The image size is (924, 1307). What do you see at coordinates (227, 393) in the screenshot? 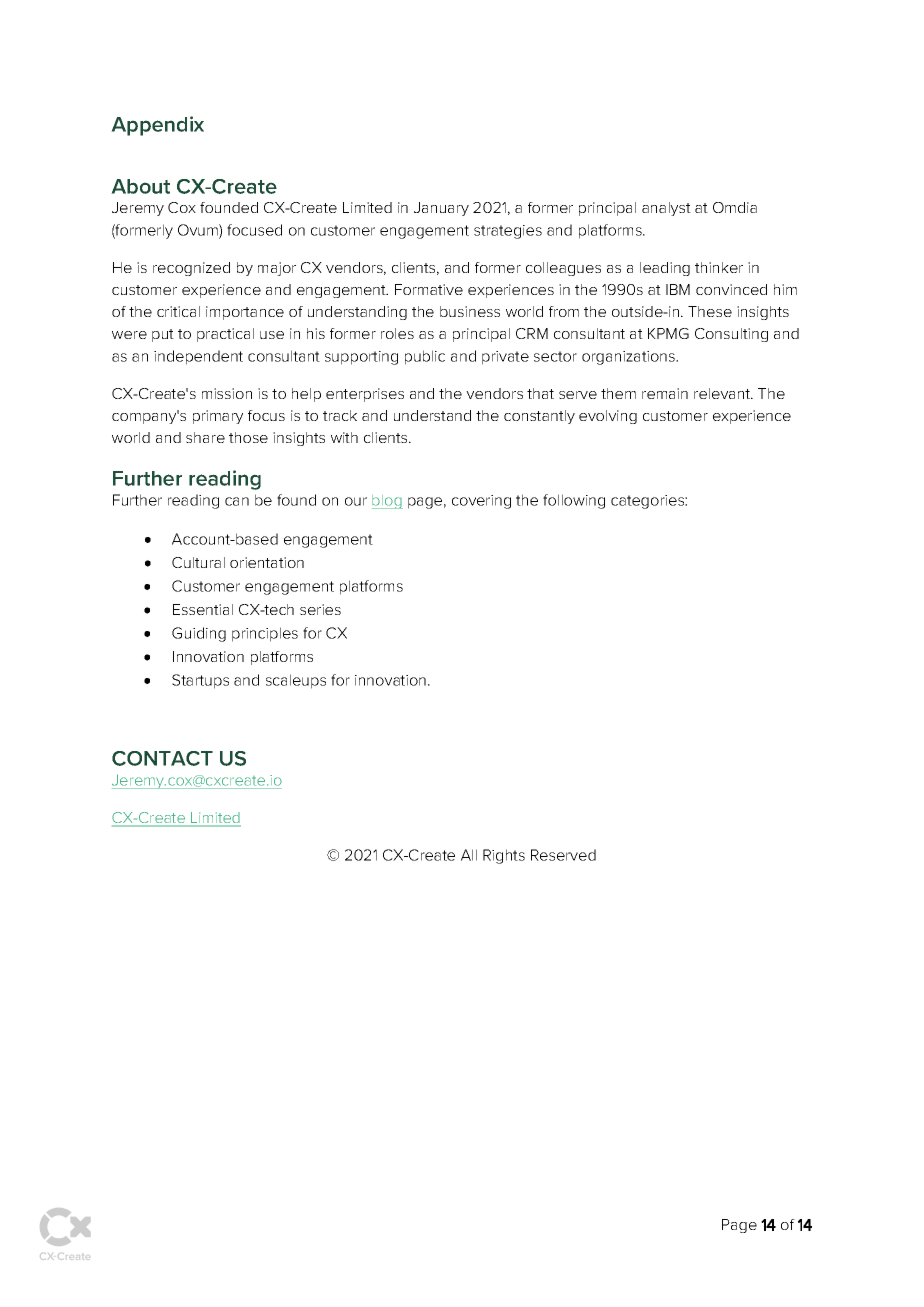
I see `mission` at bounding box center [227, 393].
